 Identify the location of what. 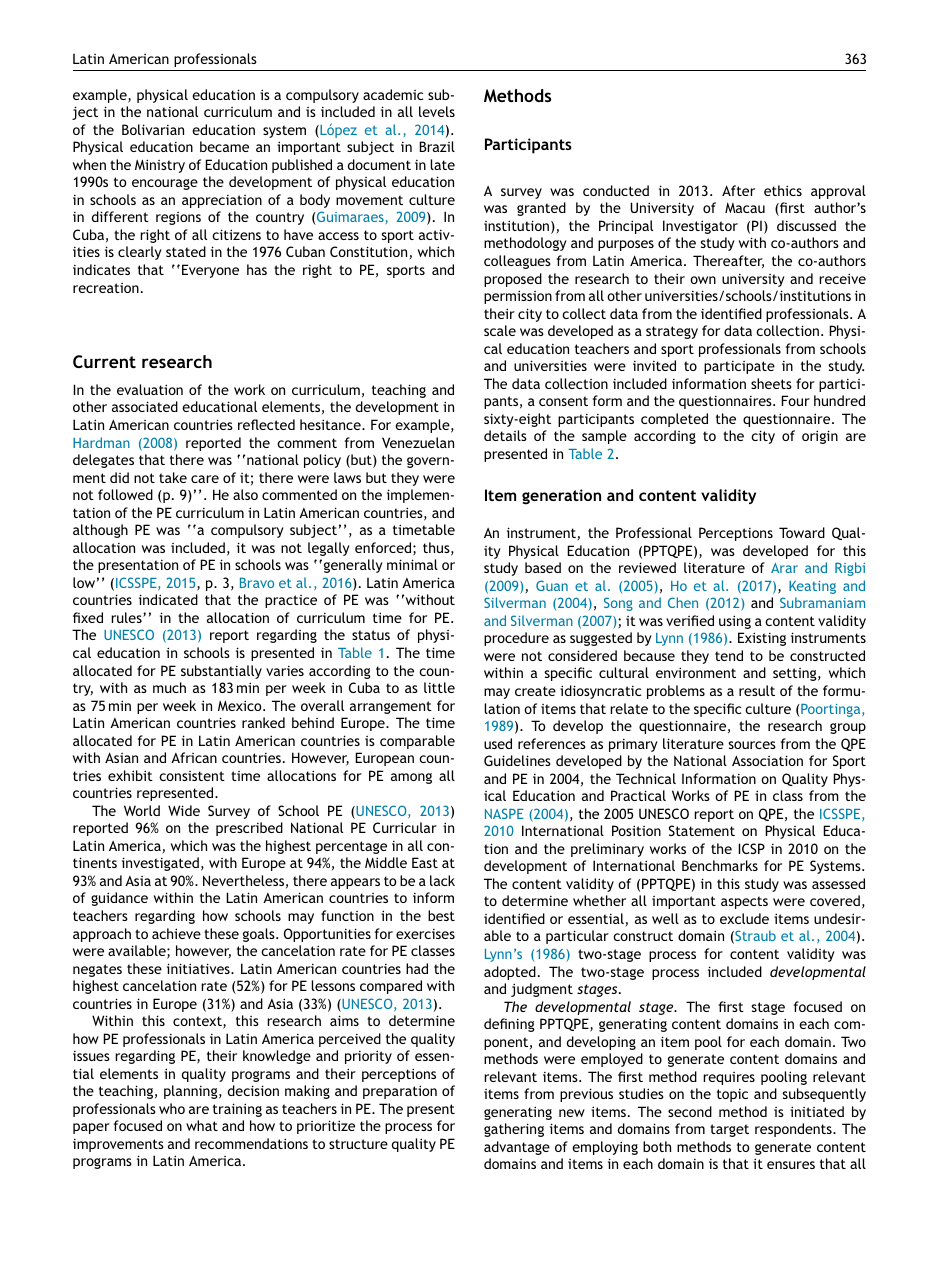
(202, 1125).
